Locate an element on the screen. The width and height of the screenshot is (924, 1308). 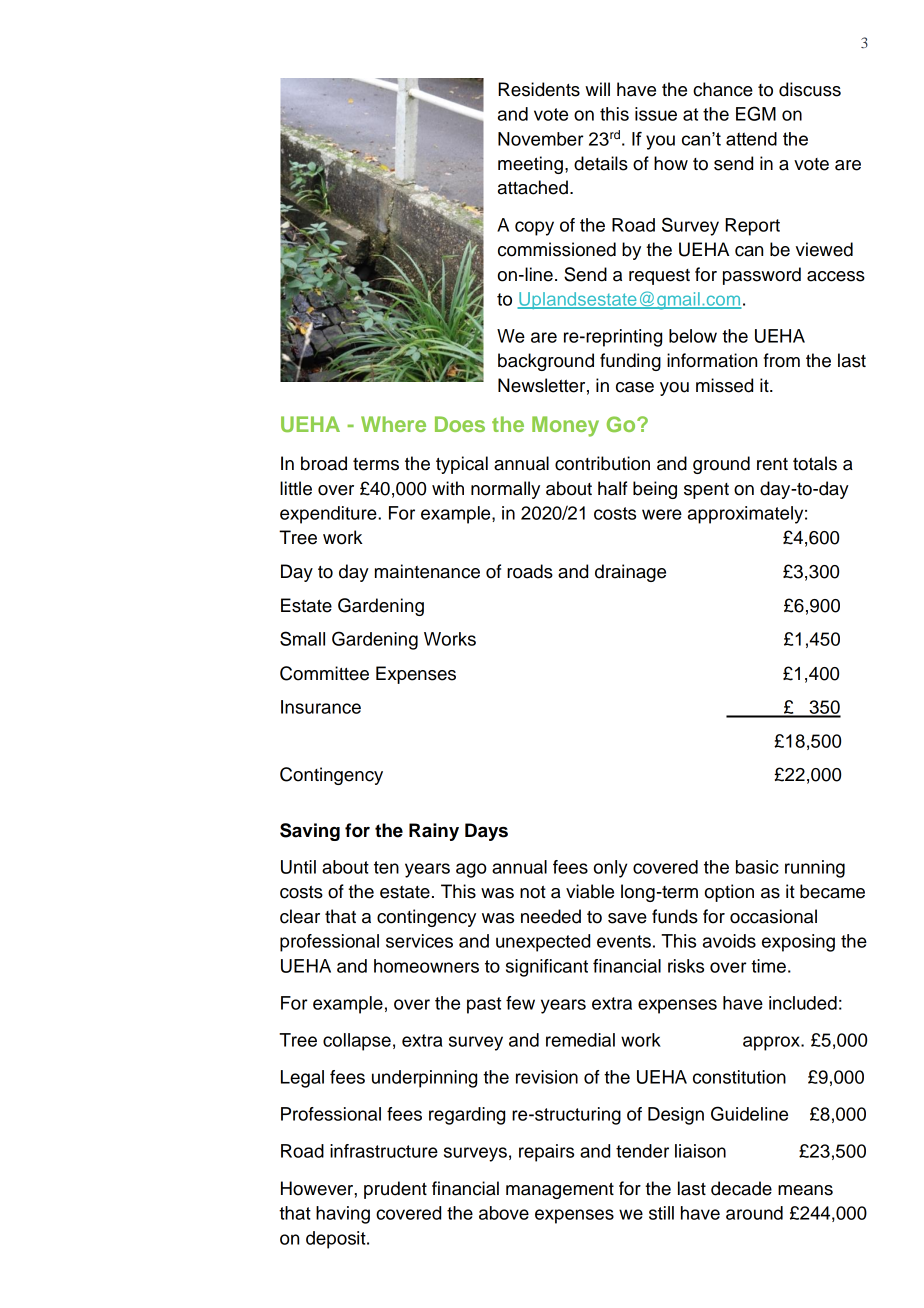
Committee is located at coordinates (324, 673).
